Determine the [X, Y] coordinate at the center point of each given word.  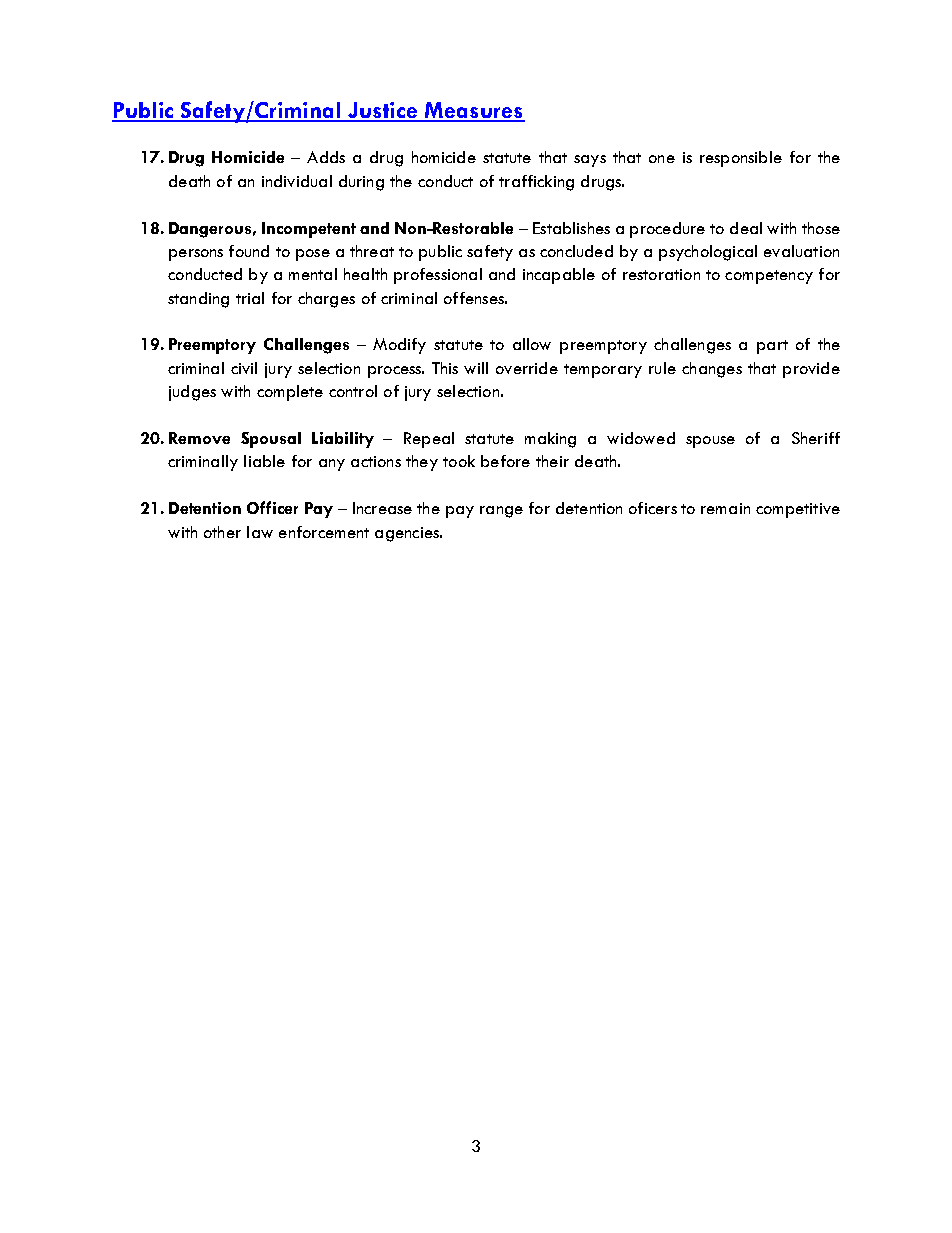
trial [250, 298]
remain [725, 508]
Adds [326, 157]
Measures [474, 111]
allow [532, 344]
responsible [741, 159]
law [260, 532]
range [501, 512]
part [772, 347]
